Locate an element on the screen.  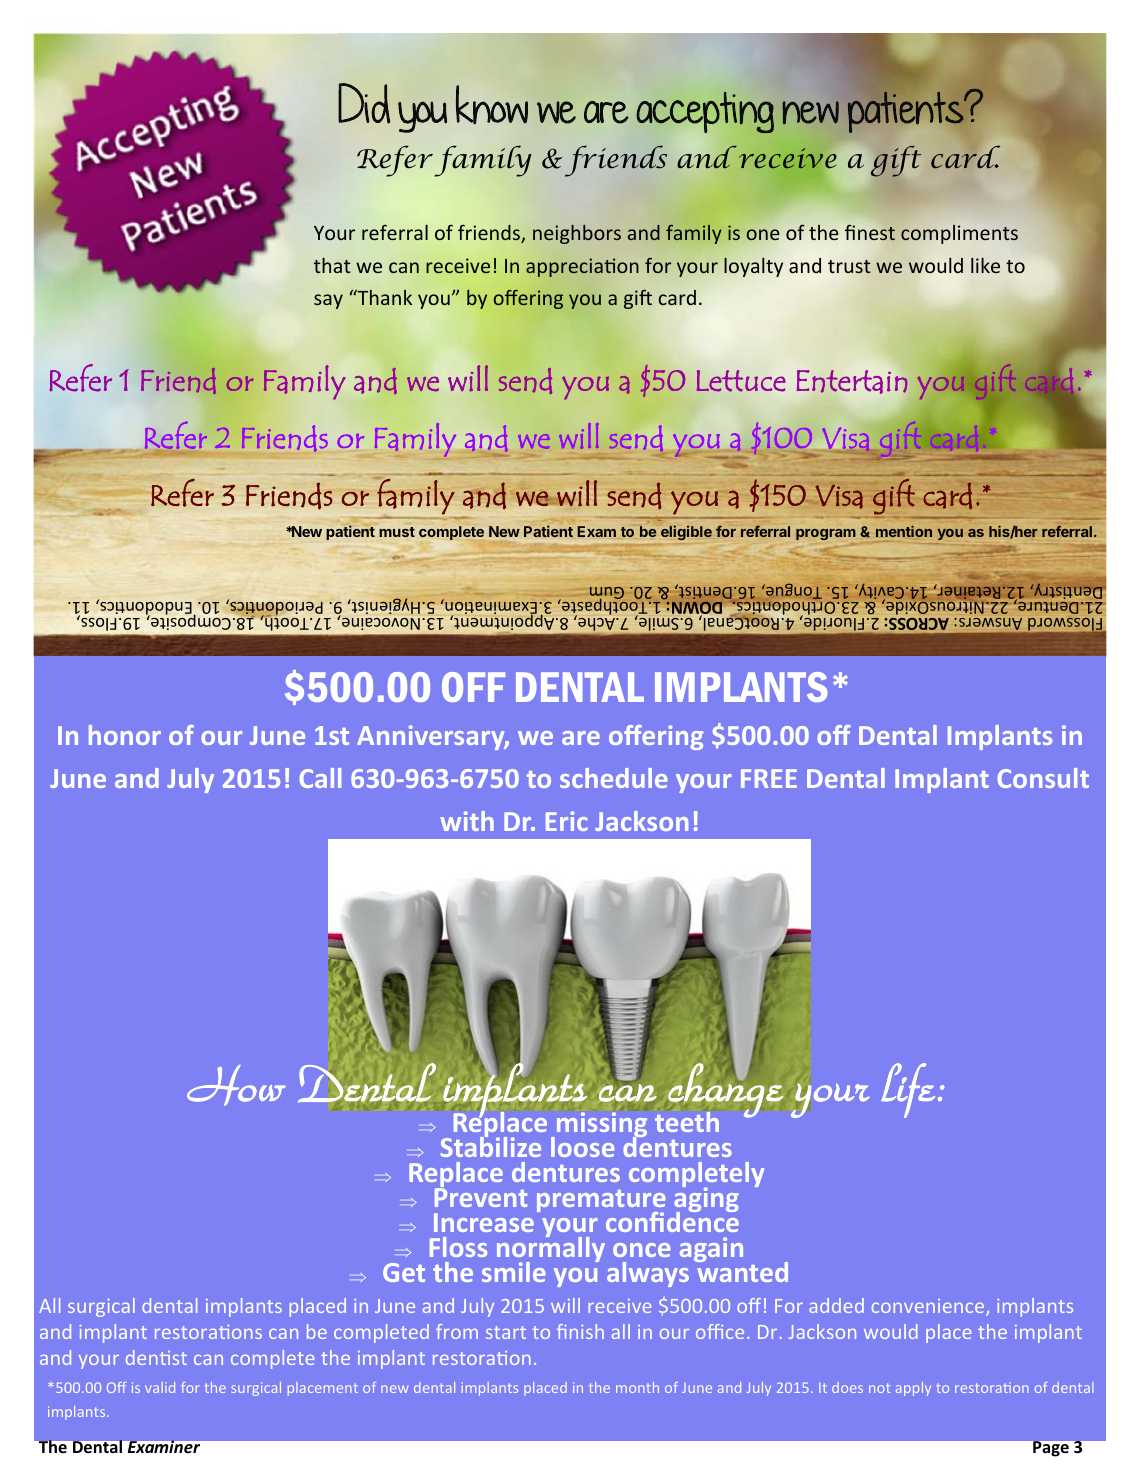
Did is located at coordinates (364, 103).
